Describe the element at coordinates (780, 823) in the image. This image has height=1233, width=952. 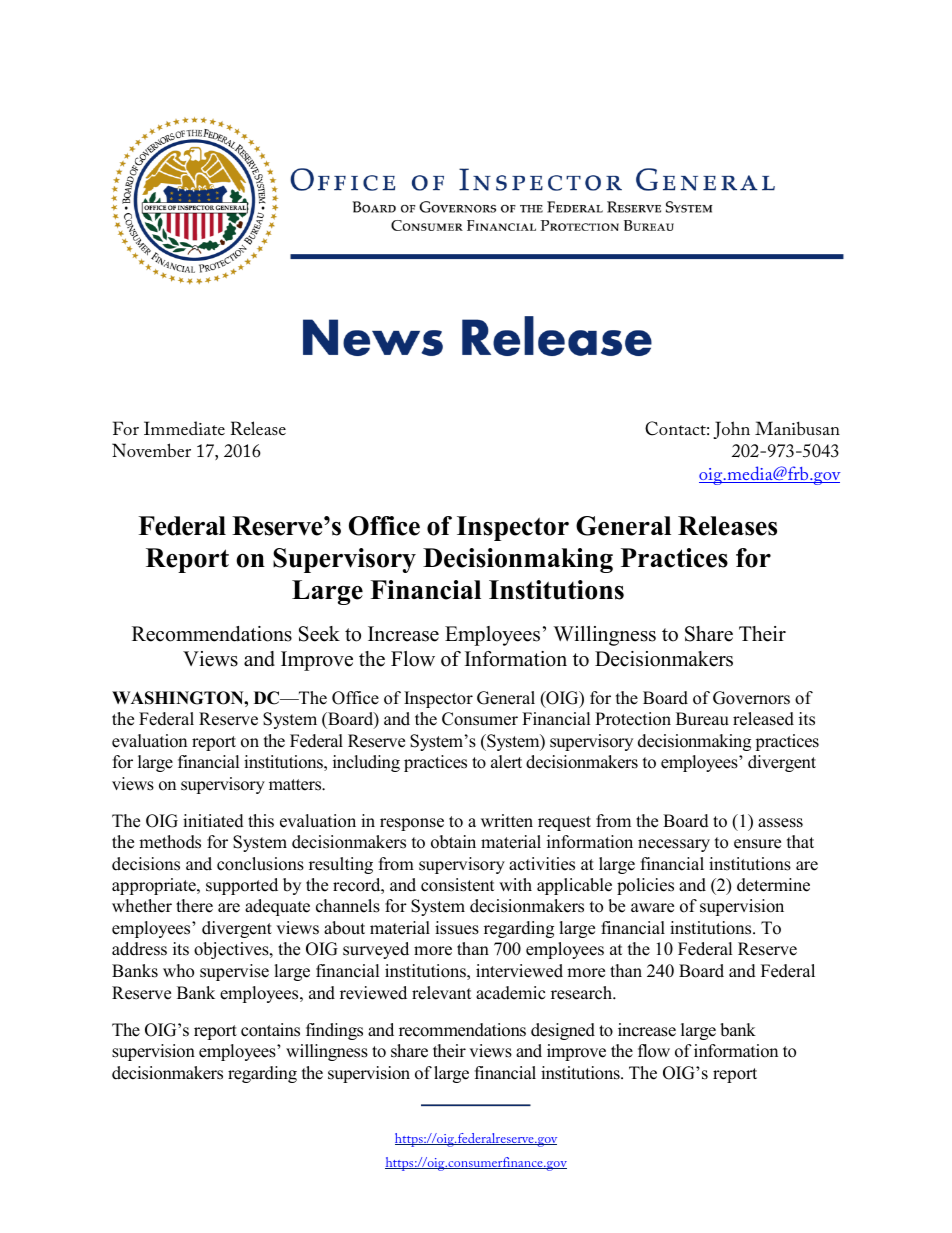
I see `assess` at that location.
